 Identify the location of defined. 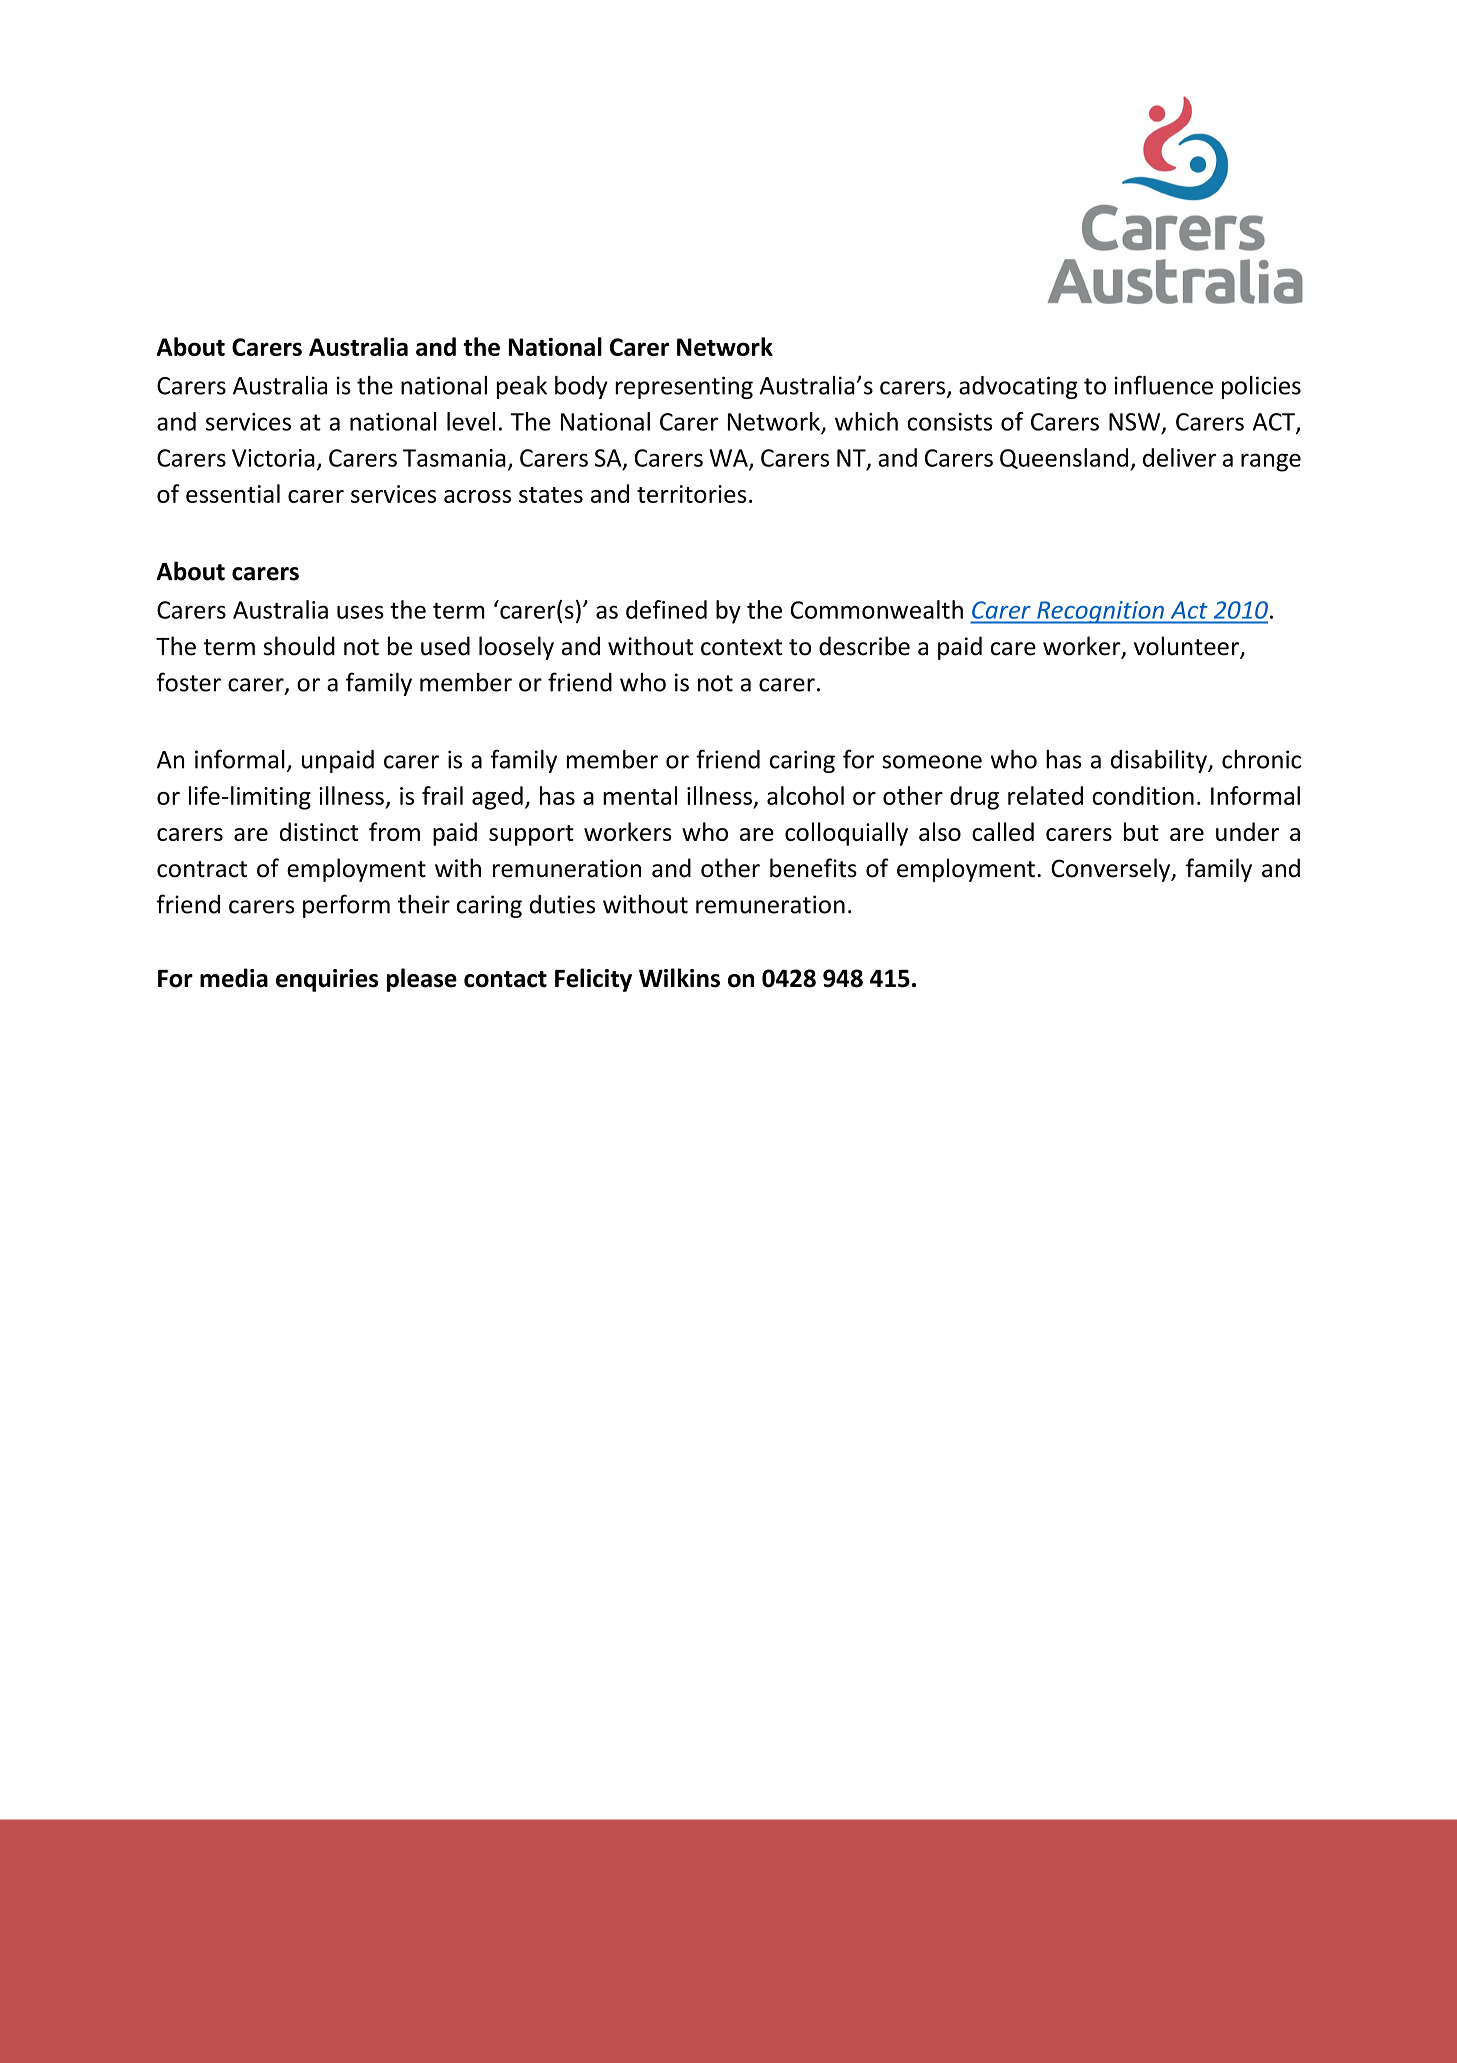
(666, 609).
